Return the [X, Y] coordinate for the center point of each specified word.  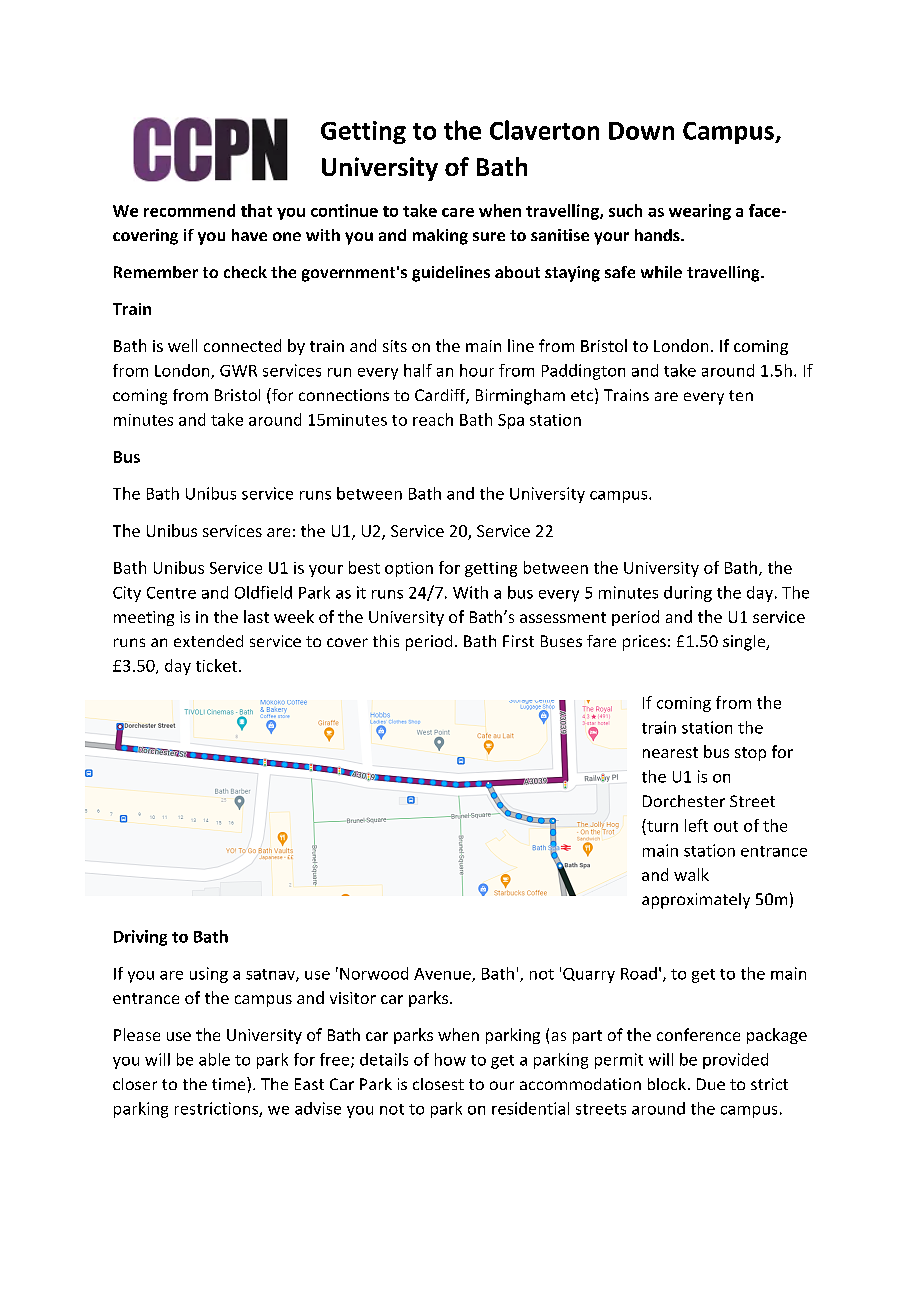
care [458, 212]
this [386, 641]
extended [208, 641]
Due [711, 1084]
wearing [700, 212]
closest [438, 1084]
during [688, 594]
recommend [189, 210]
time [230, 1083]
